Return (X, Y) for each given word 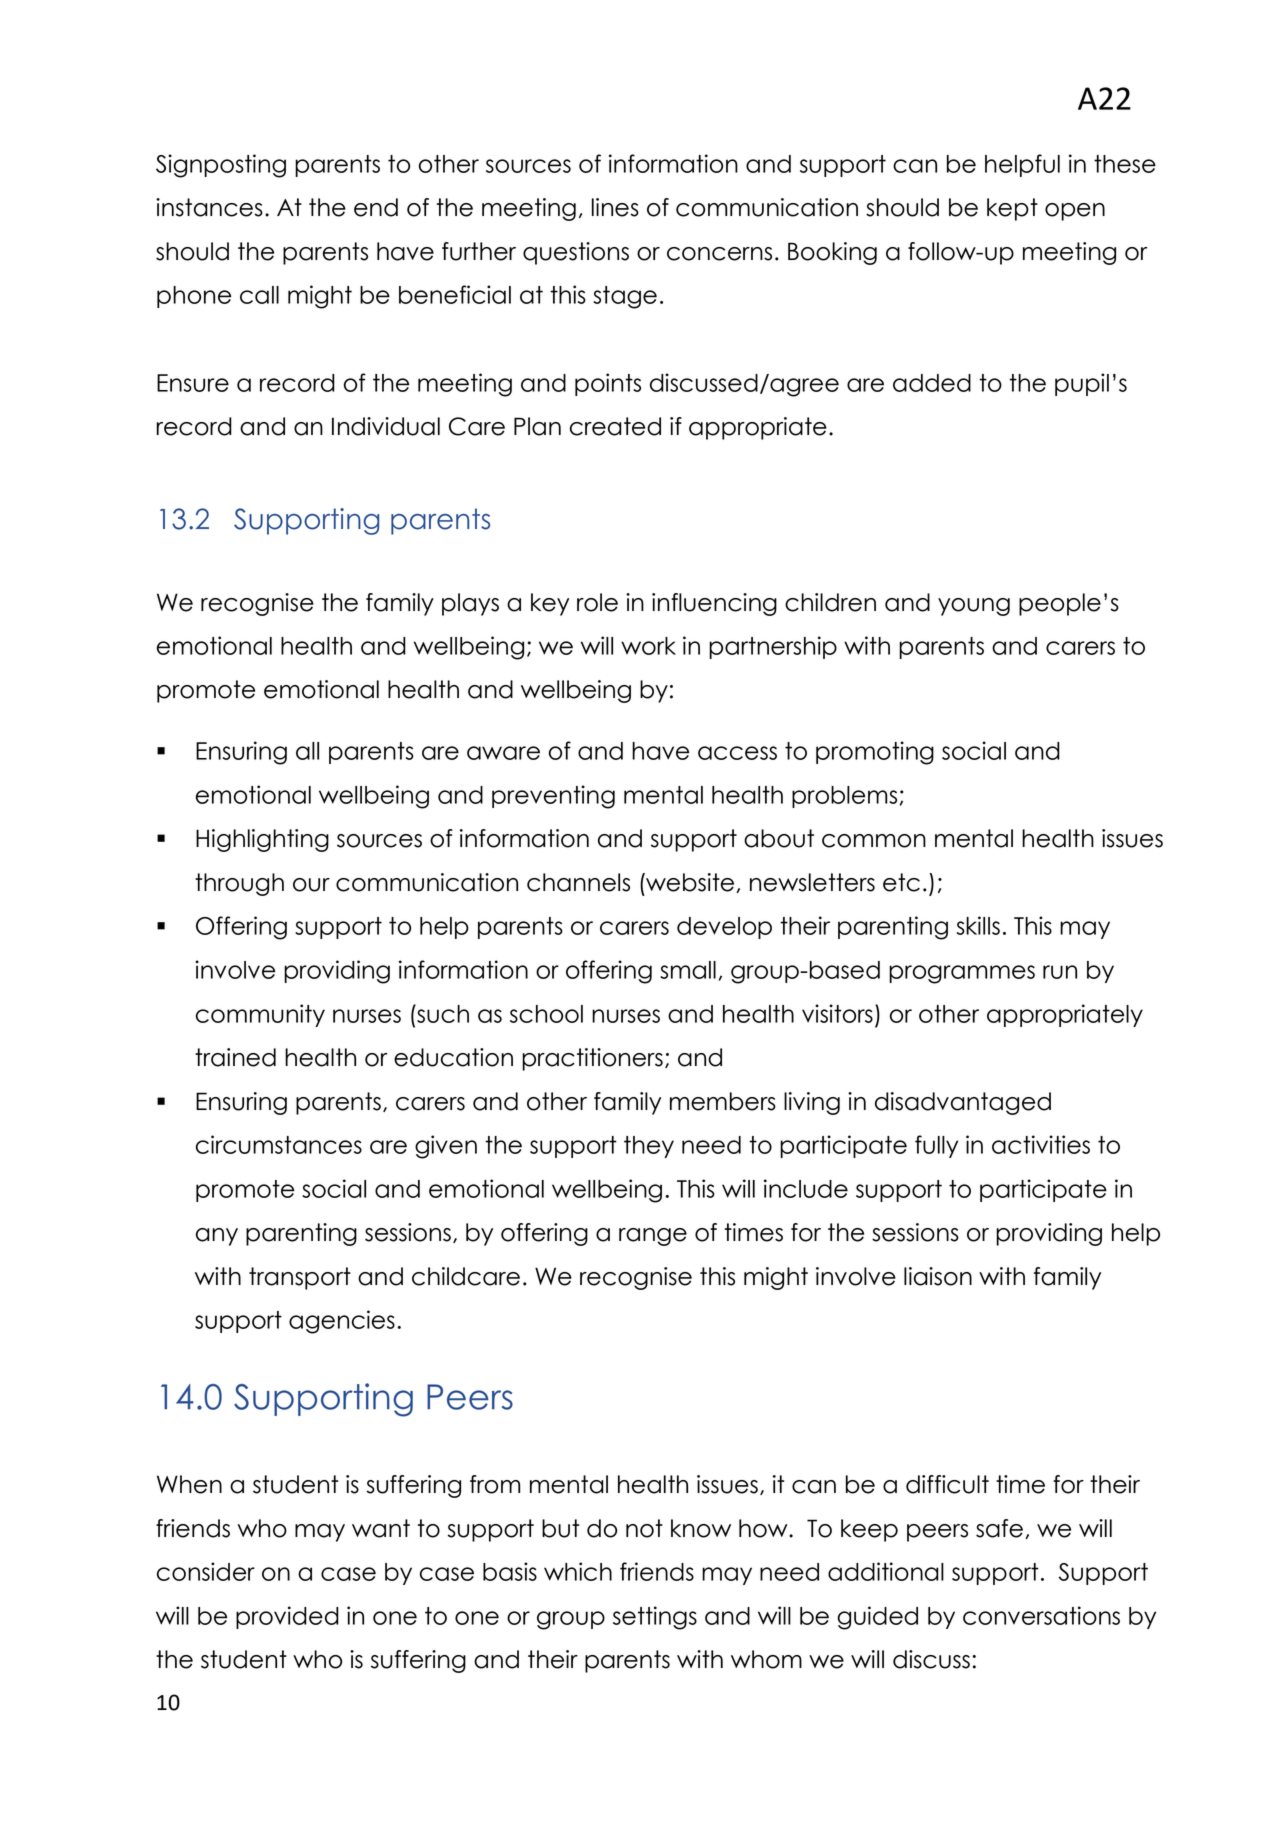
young (974, 607)
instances (209, 207)
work (648, 646)
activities (1041, 1144)
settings (655, 1618)
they (649, 1147)
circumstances (279, 1144)
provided (287, 1617)
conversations (1041, 1615)
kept (1012, 209)
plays (470, 604)
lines (615, 207)
